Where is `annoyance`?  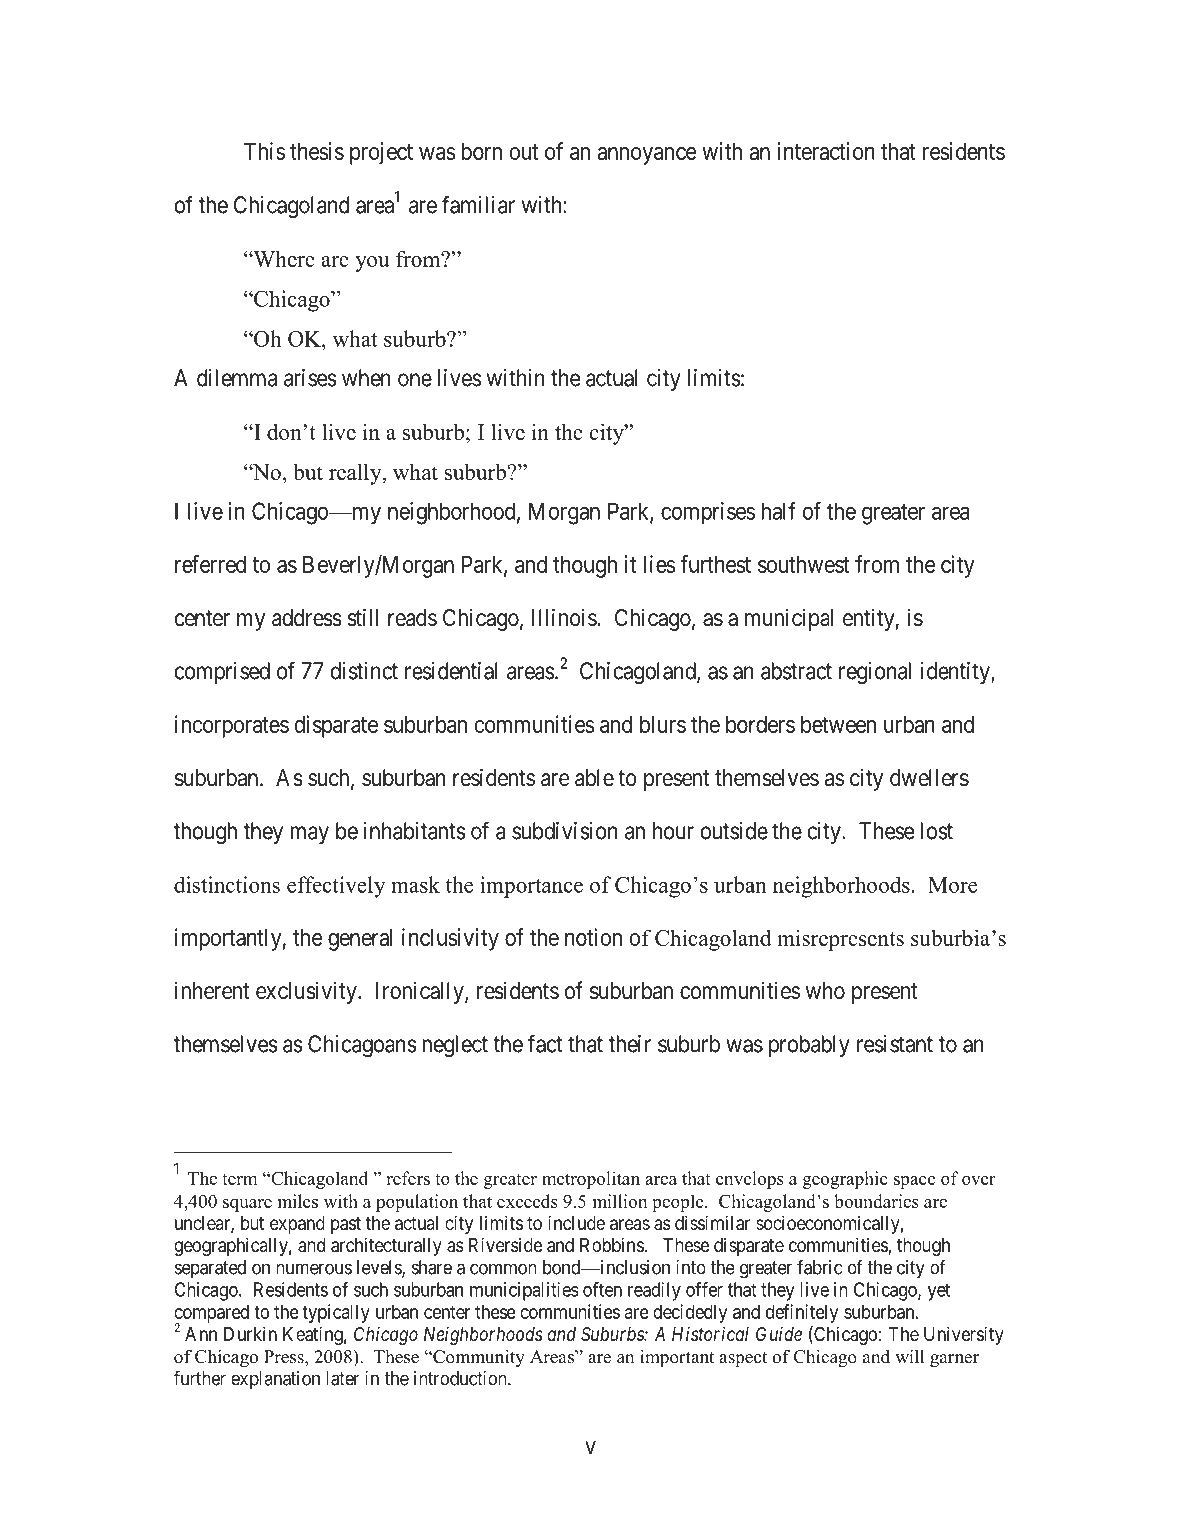 annoyance is located at coordinates (647, 156).
